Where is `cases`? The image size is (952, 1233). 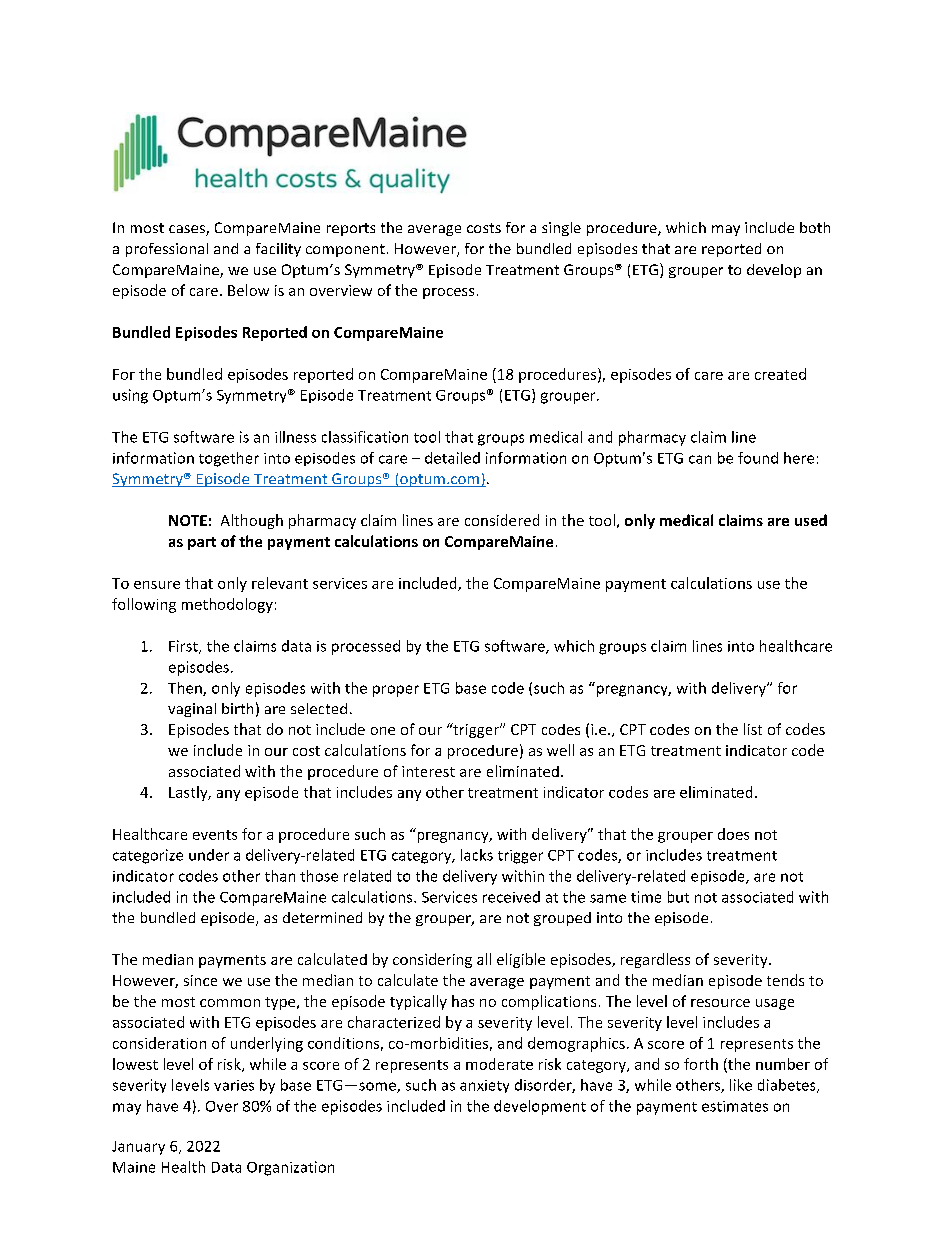
cases is located at coordinates (188, 230).
